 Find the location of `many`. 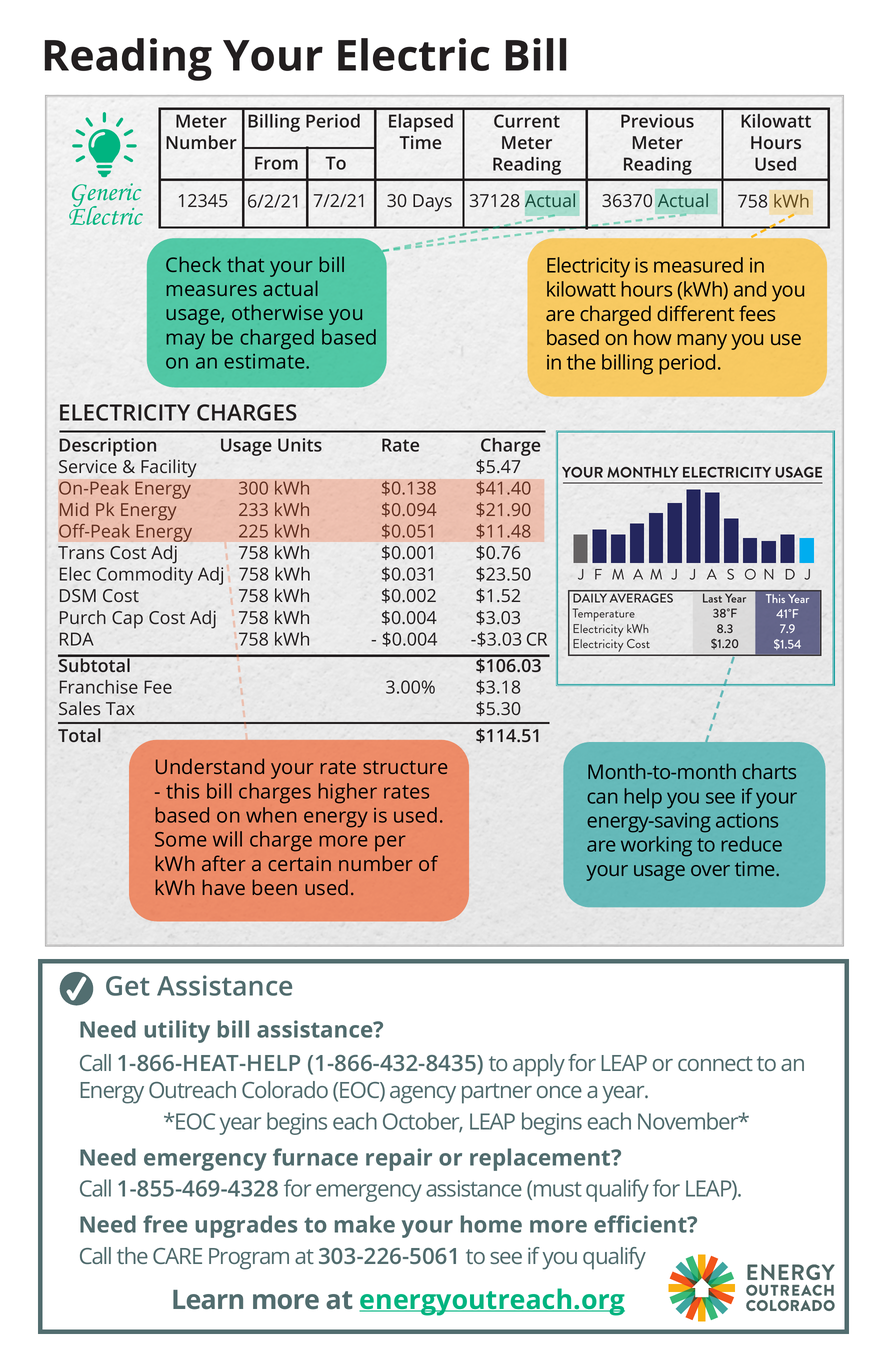

many is located at coordinates (702, 342).
